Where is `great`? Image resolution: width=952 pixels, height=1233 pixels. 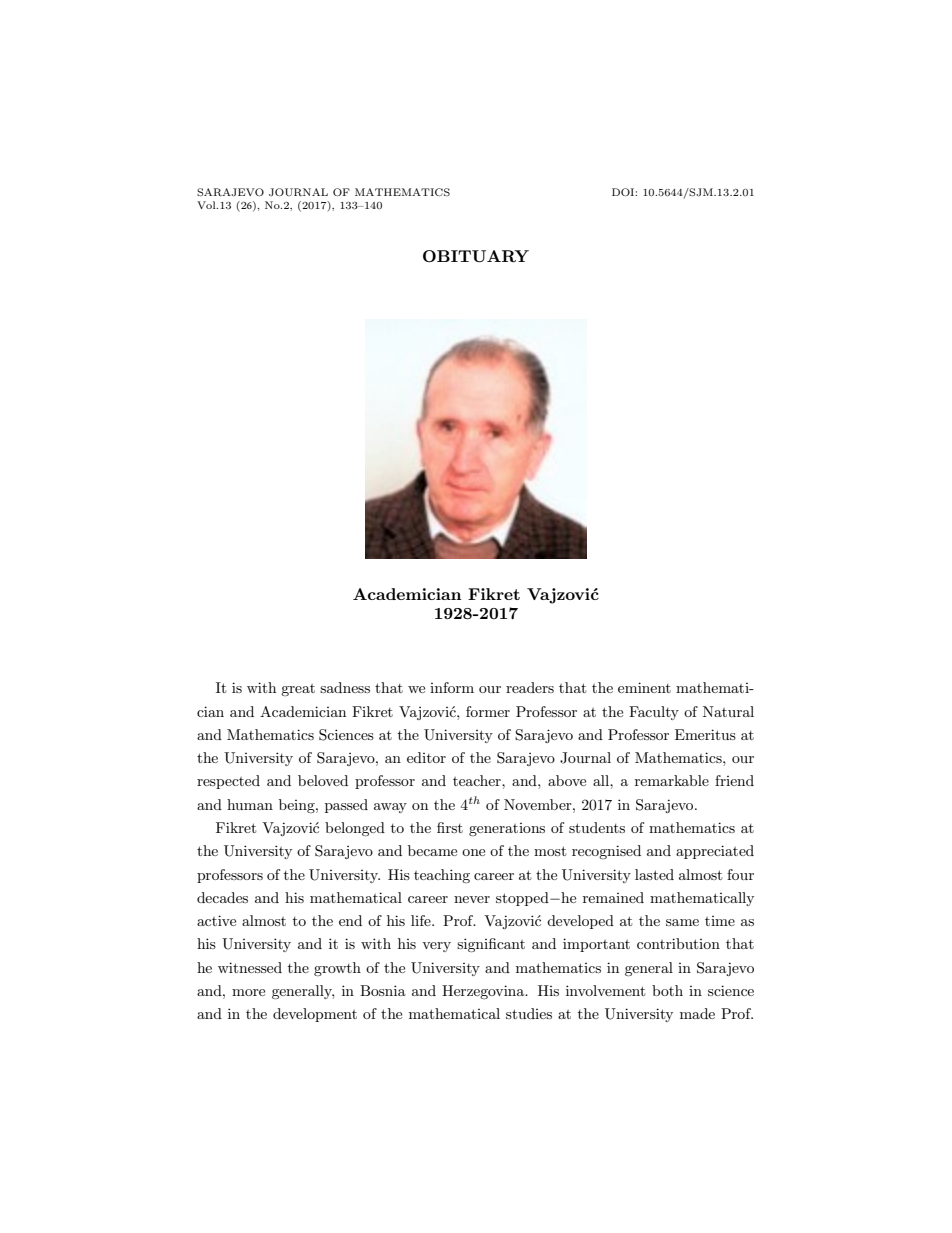 great is located at coordinates (298, 690).
